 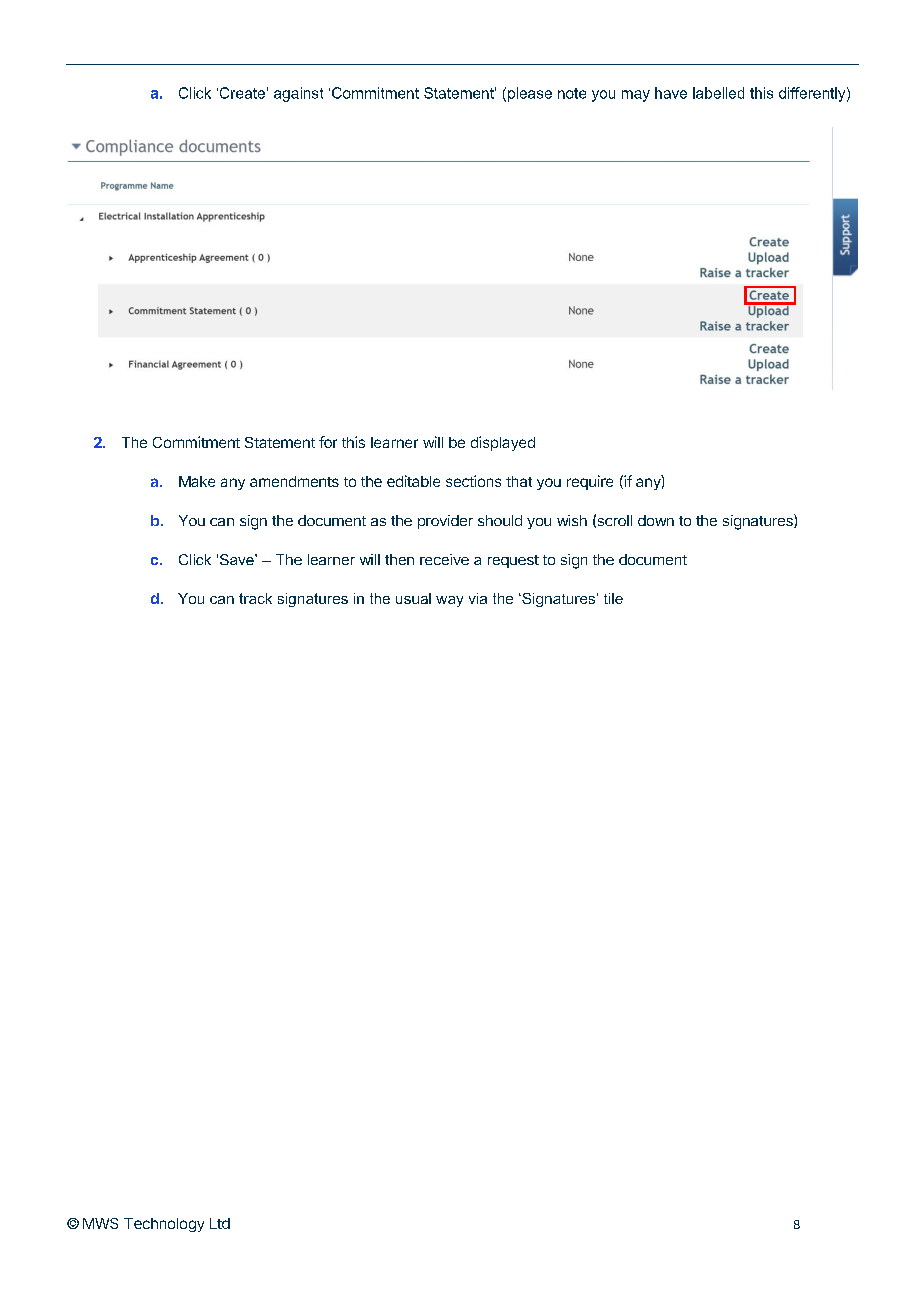 I want to click on note, so click(x=572, y=93).
